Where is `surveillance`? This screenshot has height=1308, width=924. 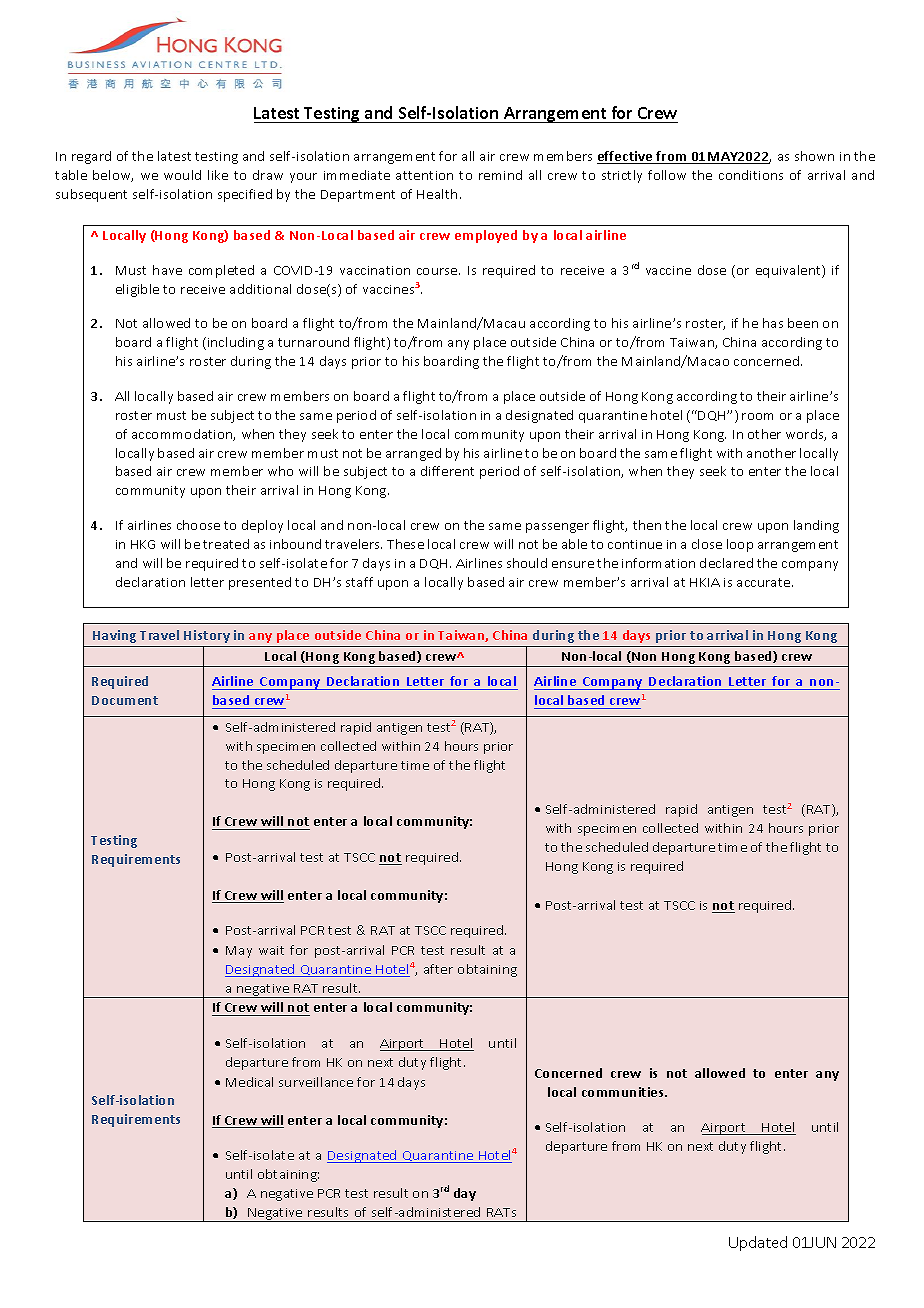
surveillance is located at coordinates (316, 1082).
